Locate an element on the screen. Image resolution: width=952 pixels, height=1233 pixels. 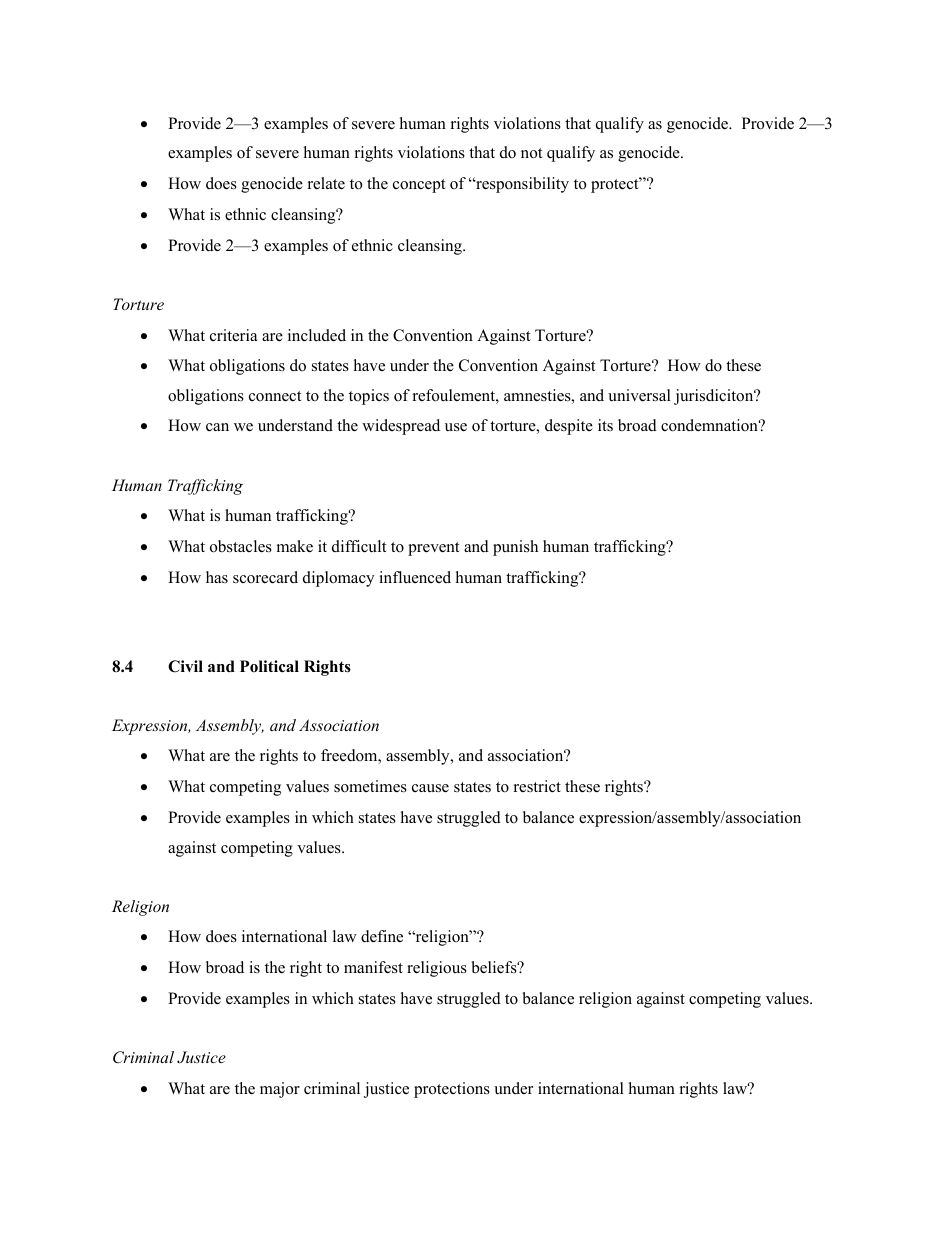
prevent is located at coordinates (433, 549).
